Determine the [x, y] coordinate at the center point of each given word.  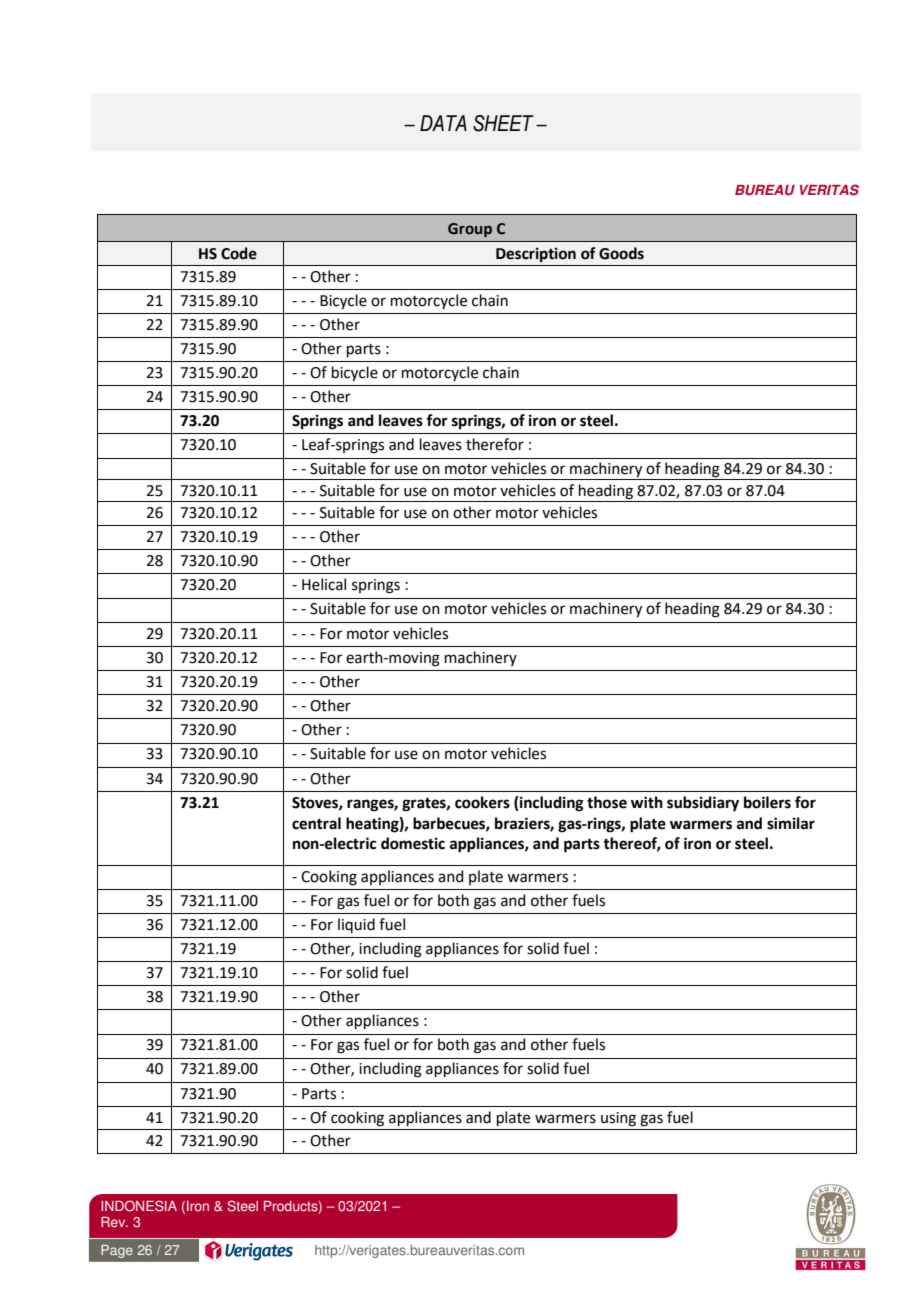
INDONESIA [139, 1206]
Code [239, 253]
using [618, 1119]
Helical [324, 584]
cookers [482, 802]
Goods [621, 253]
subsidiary [703, 804]
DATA [443, 123]
